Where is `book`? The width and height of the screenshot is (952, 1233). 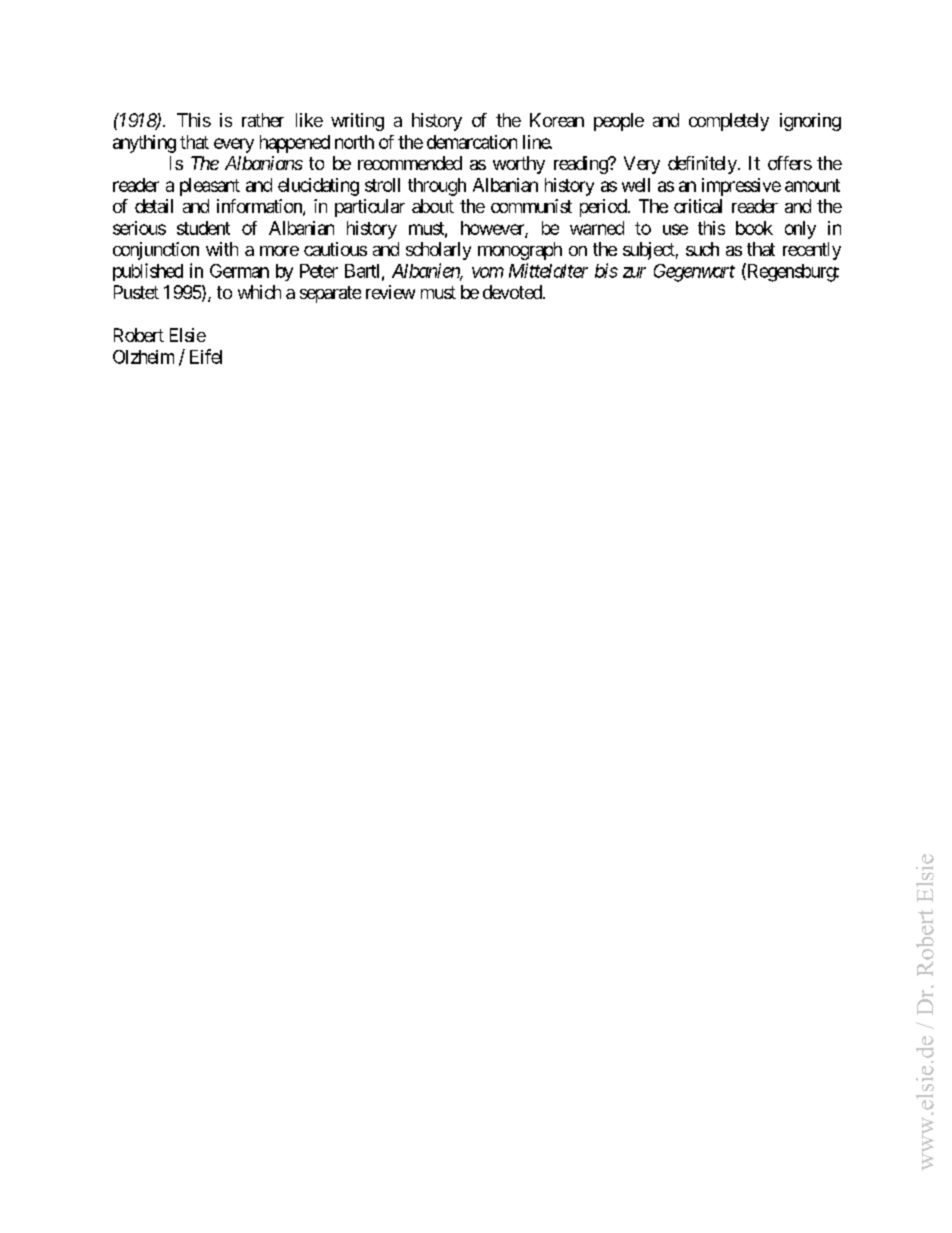
book is located at coordinates (754, 228).
